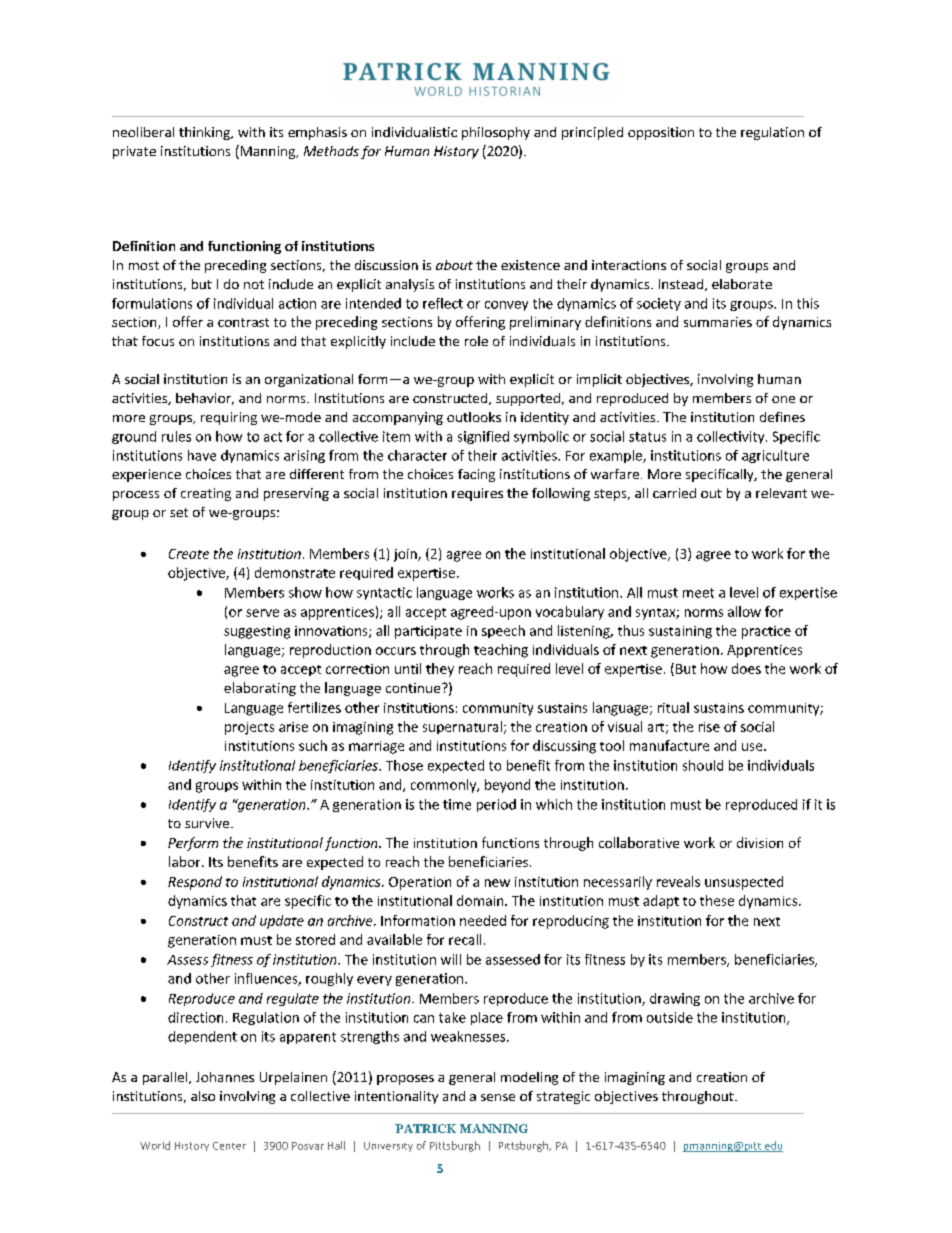 The image size is (952, 1233). What do you see at coordinates (205, 133) in the page?
I see `thinking` at bounding box center [205, 133].
